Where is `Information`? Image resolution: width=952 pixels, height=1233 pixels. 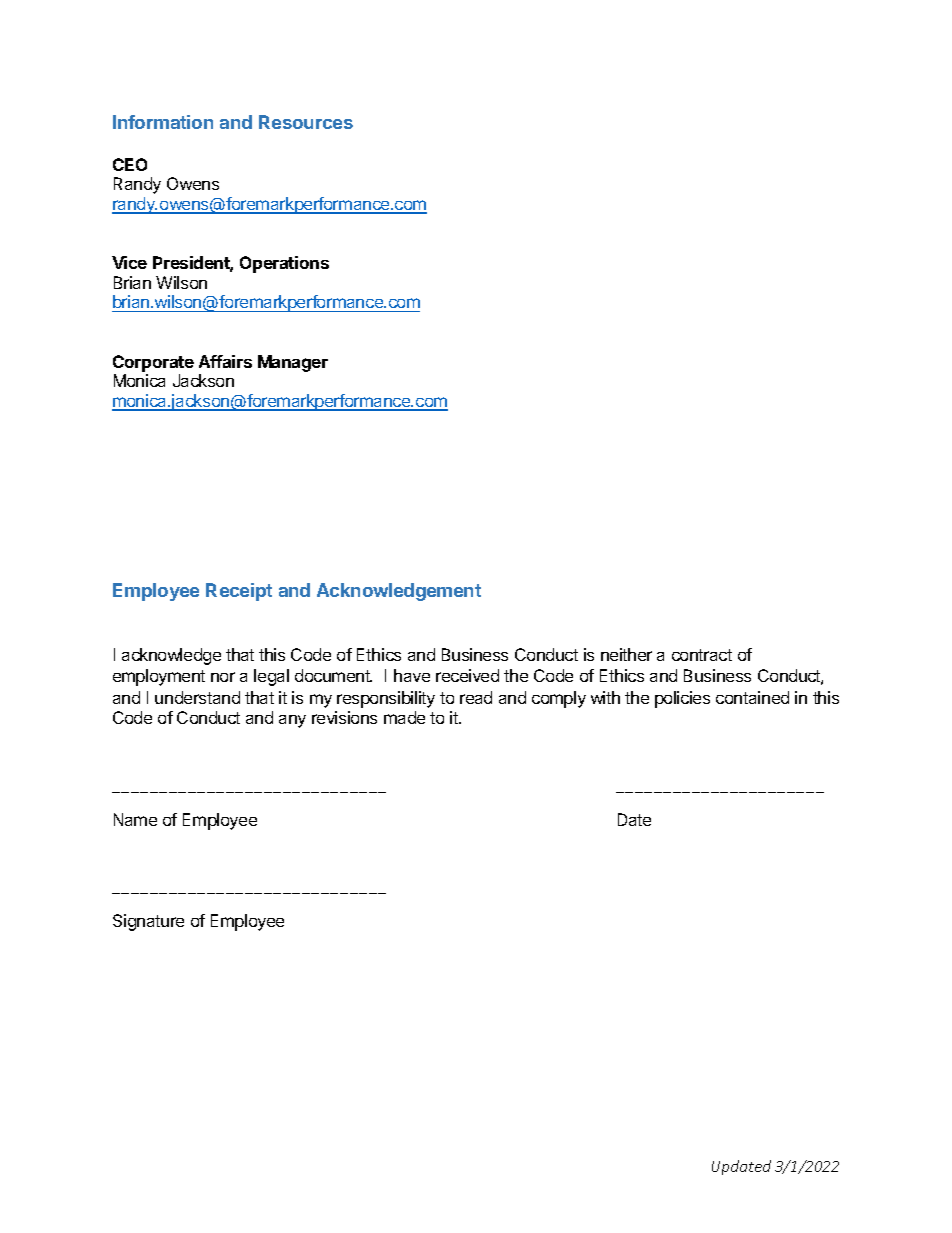
Information is located at coordinates (163, 122).
